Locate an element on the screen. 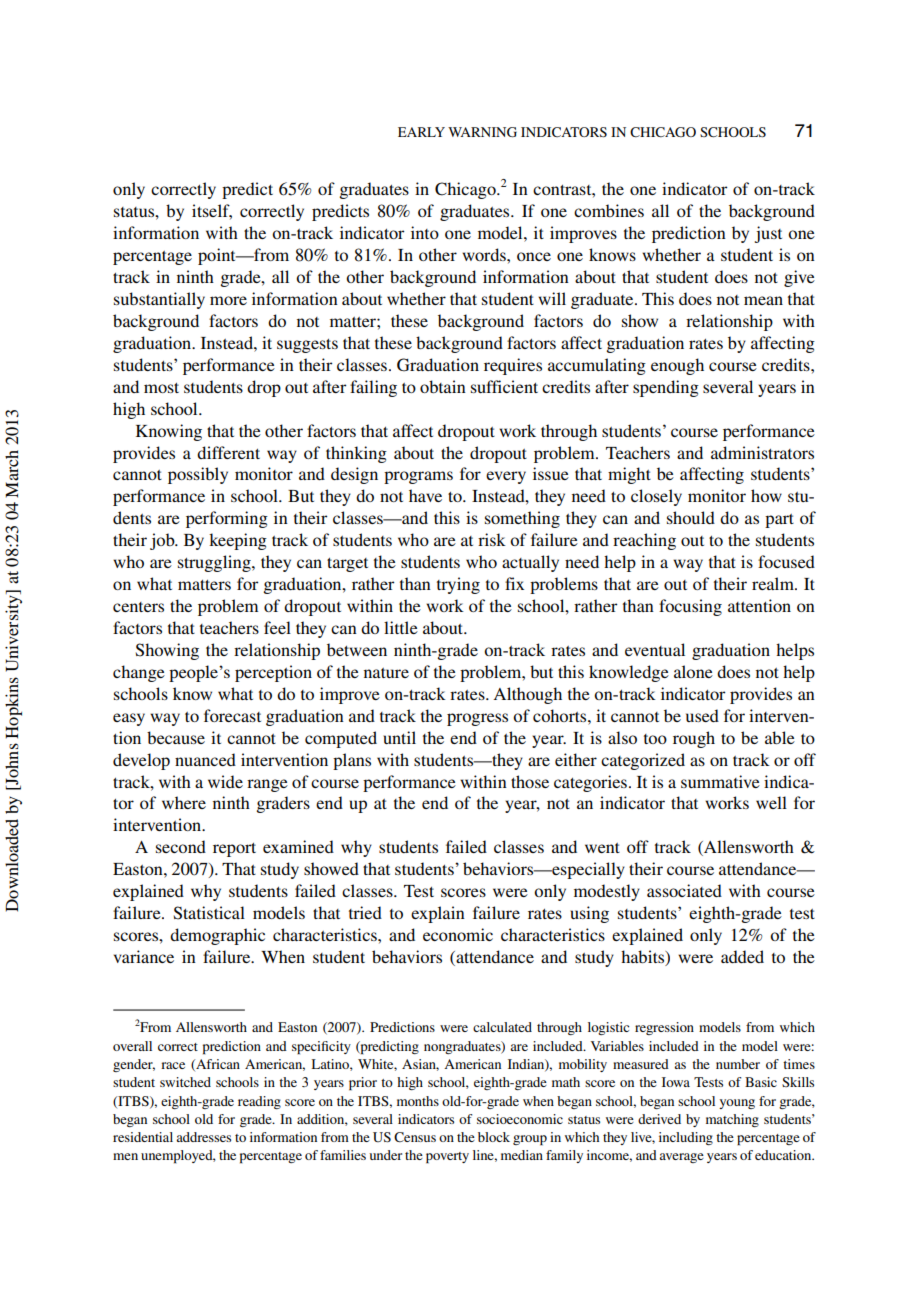 This screenshot has height=1316, width=921. addresses is located at coordinates (203, 1137).
